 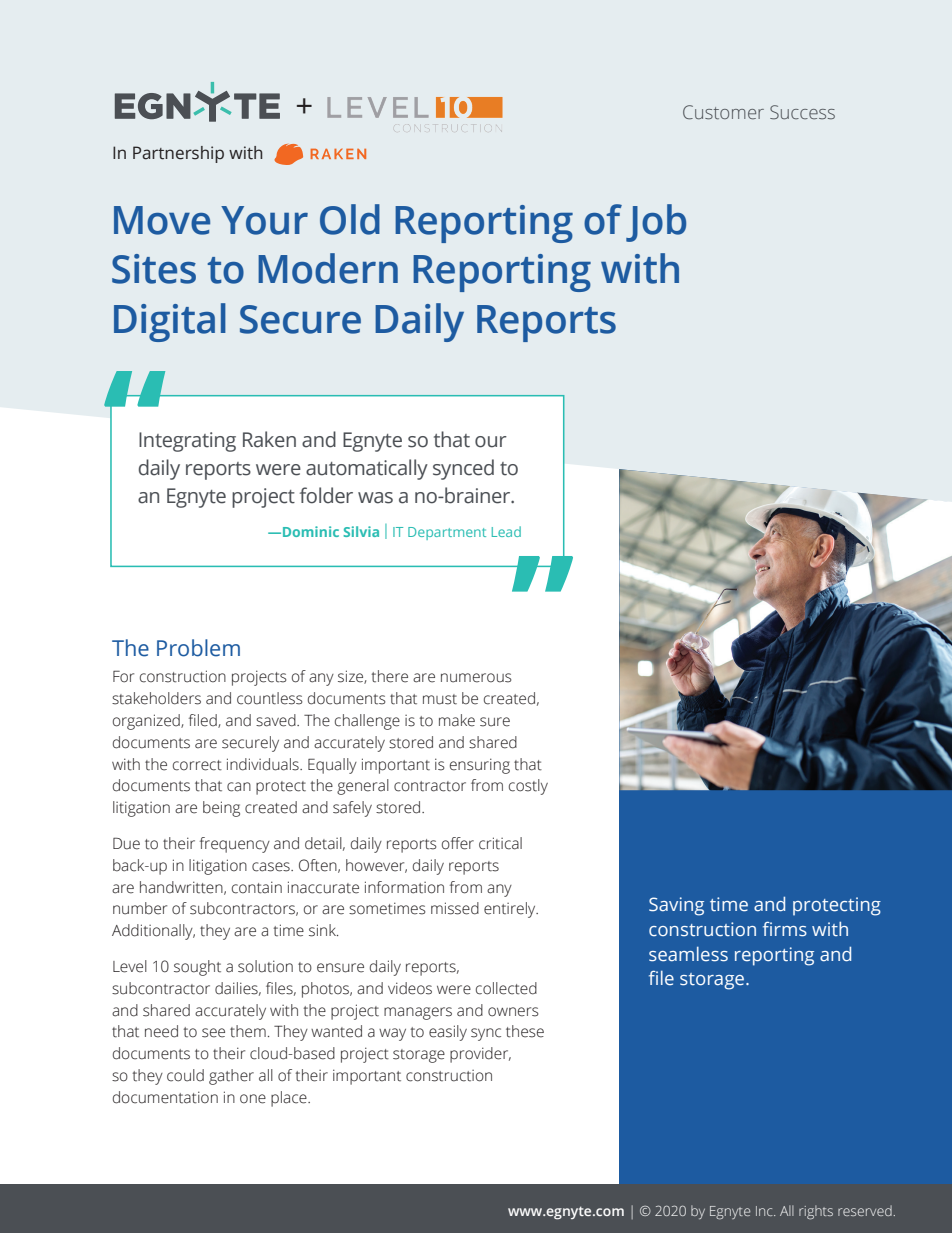 What do you see at coordinates (178, 154) in the screenshot?
I see `Partnership` at bounding box center [178, 154].
